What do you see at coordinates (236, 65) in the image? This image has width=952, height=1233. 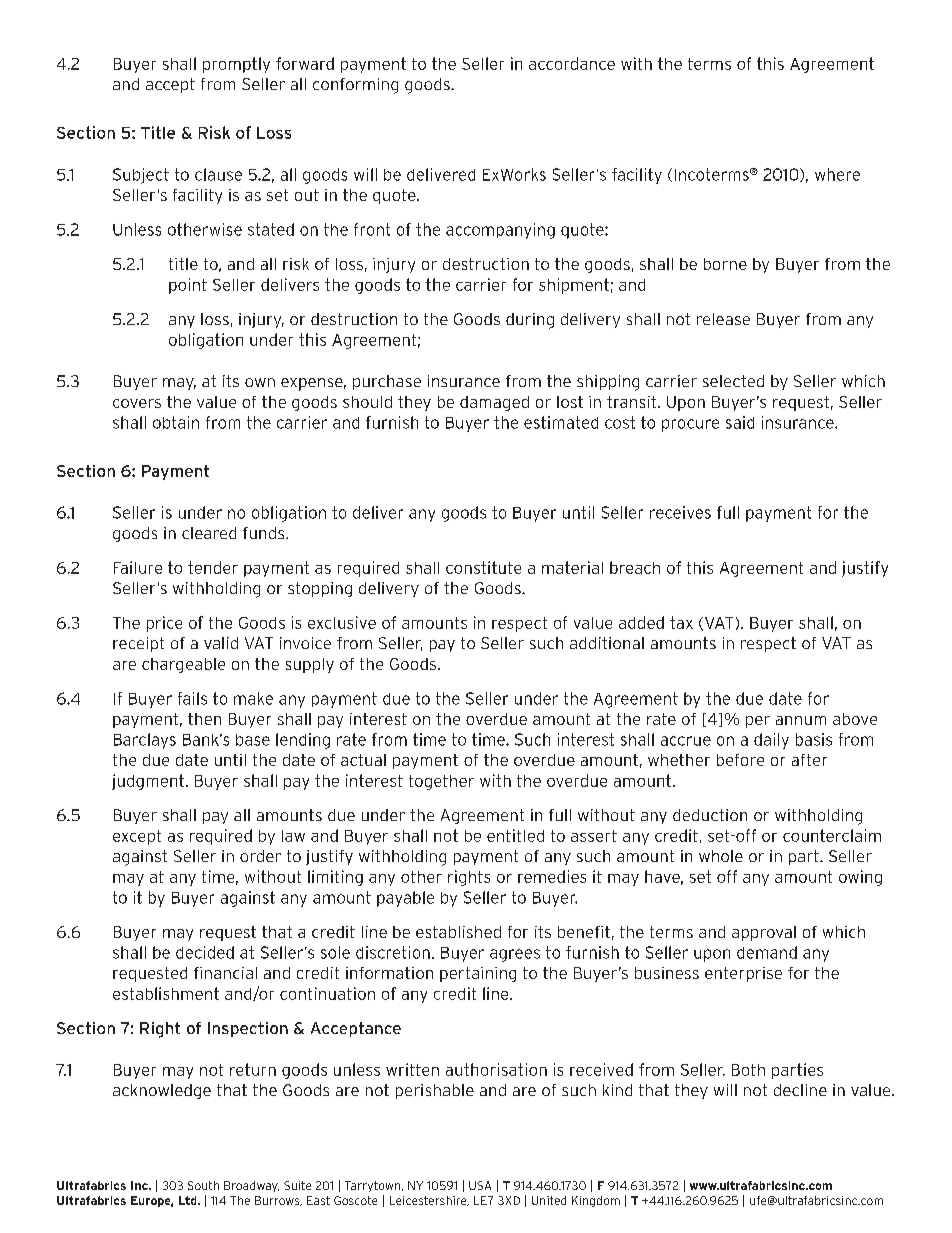 I see `promptly` at bounding box center [236, 65].
